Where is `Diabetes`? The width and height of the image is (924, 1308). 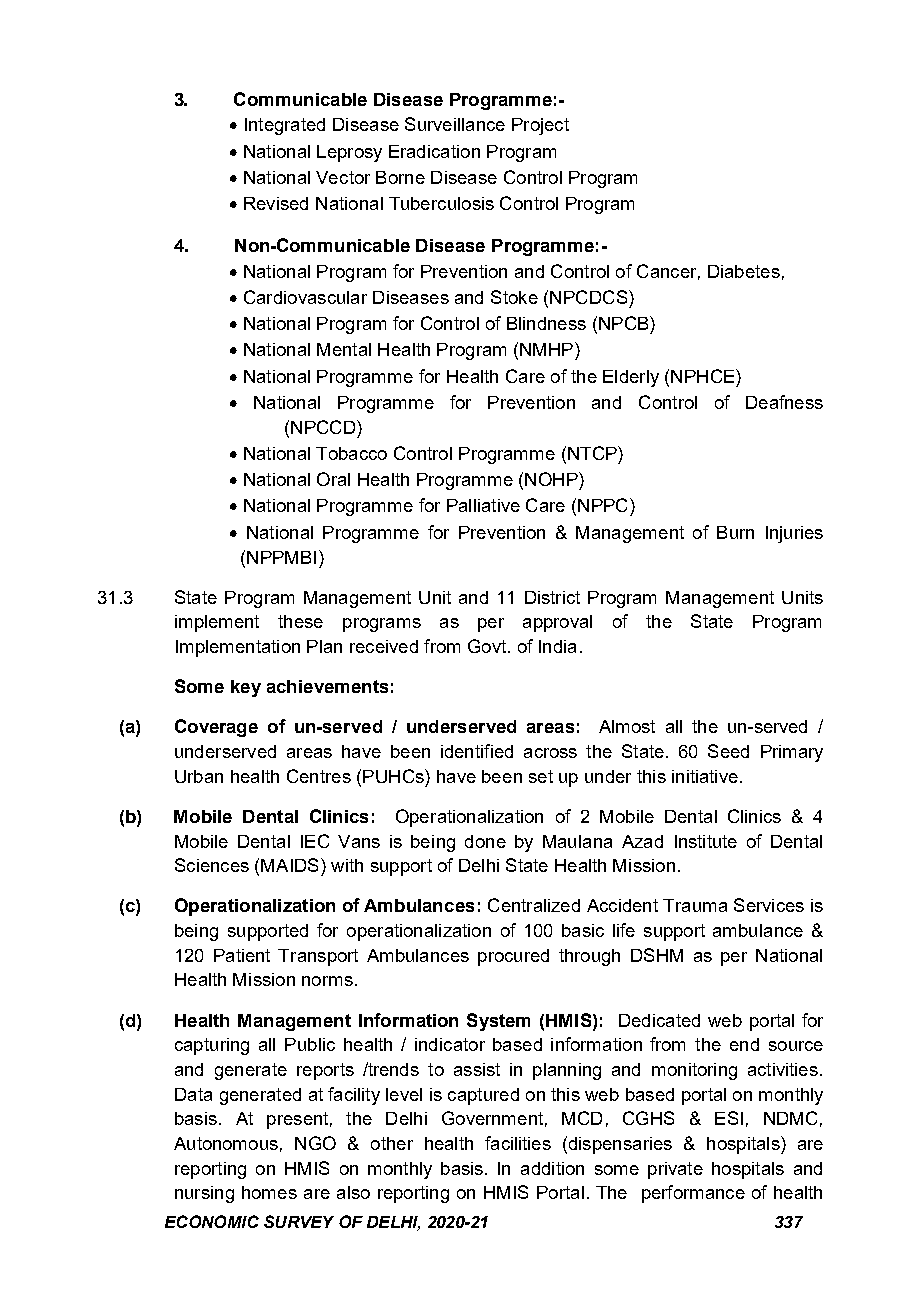
Diabetes is located at coordinates (744, 271).
